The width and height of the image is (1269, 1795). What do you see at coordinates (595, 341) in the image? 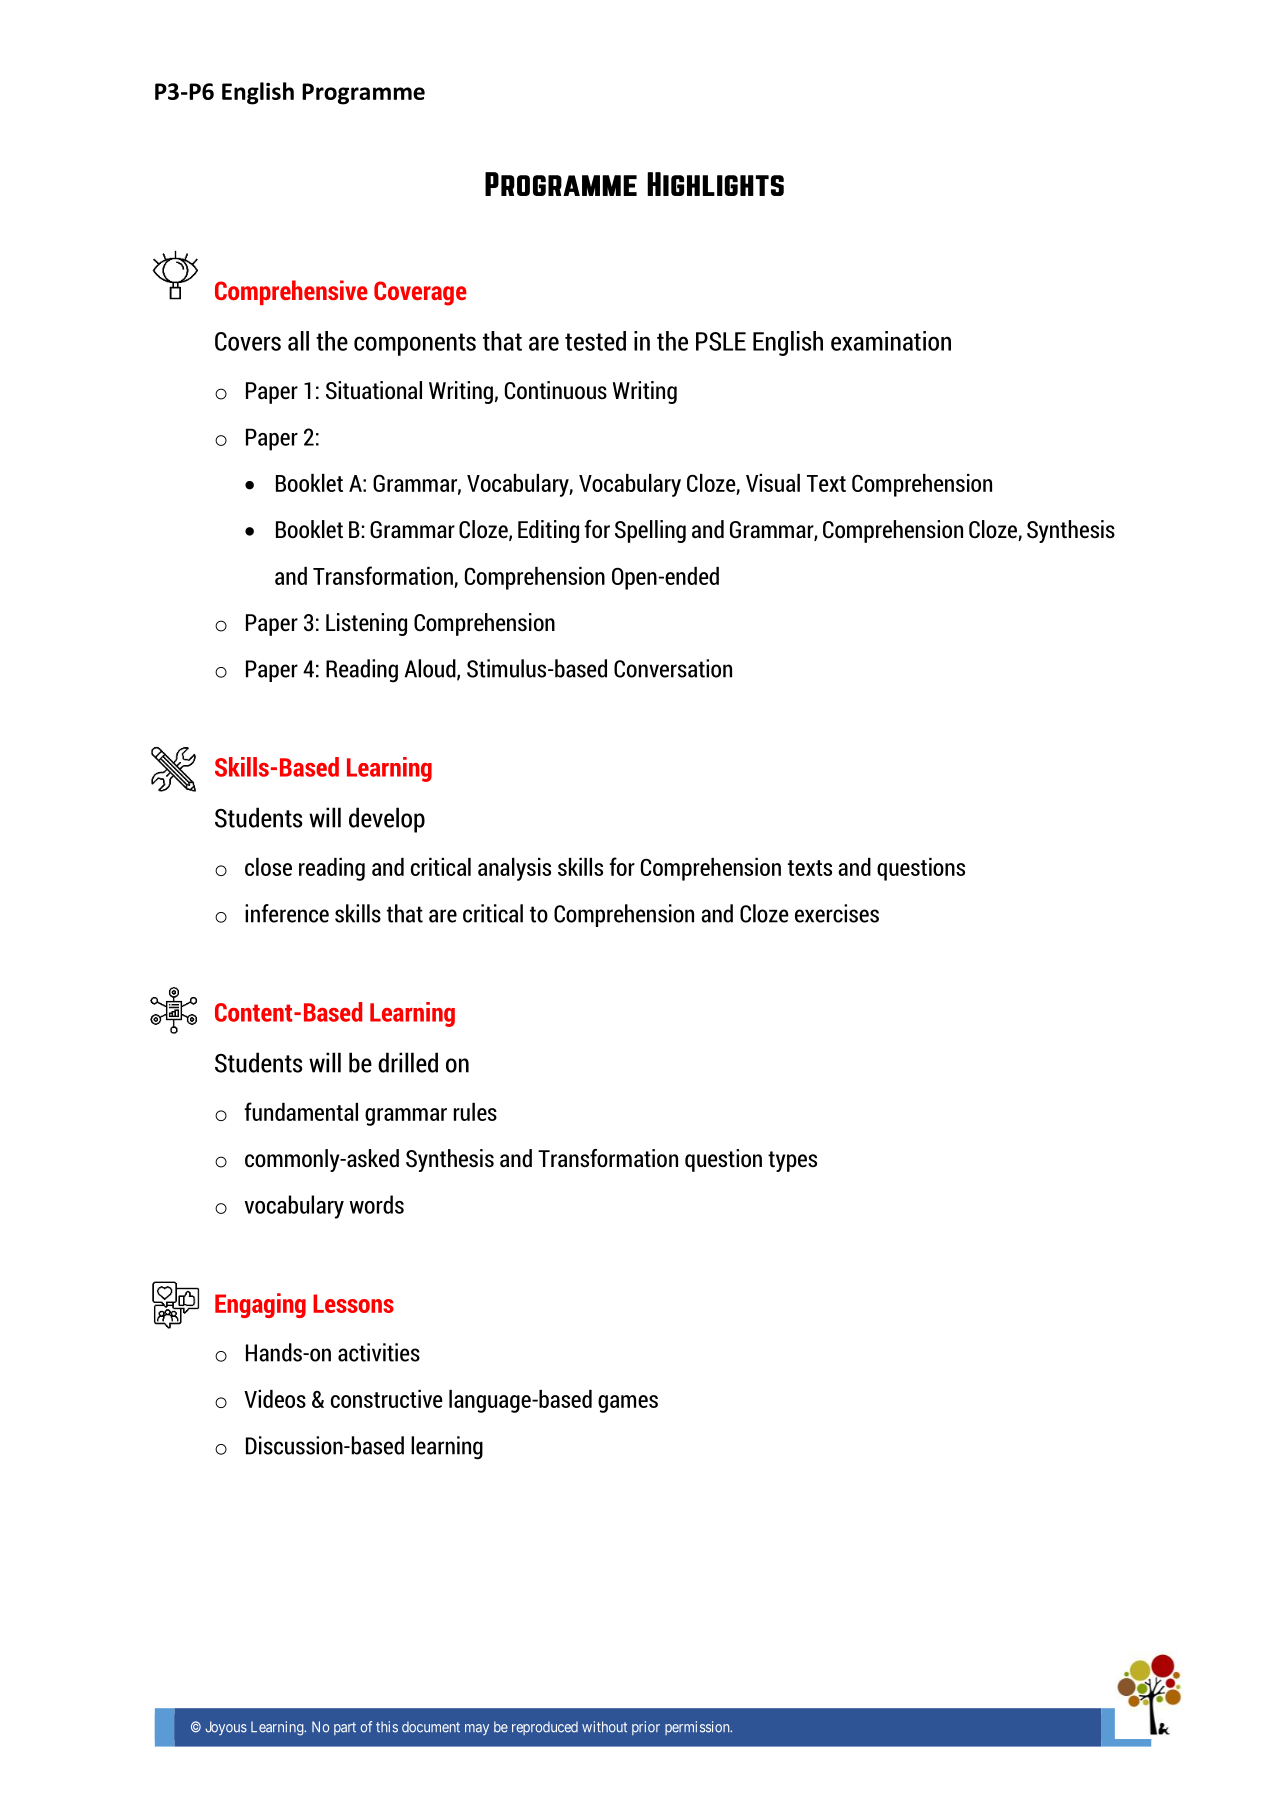
I see `tested` at bounding box center [595, 341].
